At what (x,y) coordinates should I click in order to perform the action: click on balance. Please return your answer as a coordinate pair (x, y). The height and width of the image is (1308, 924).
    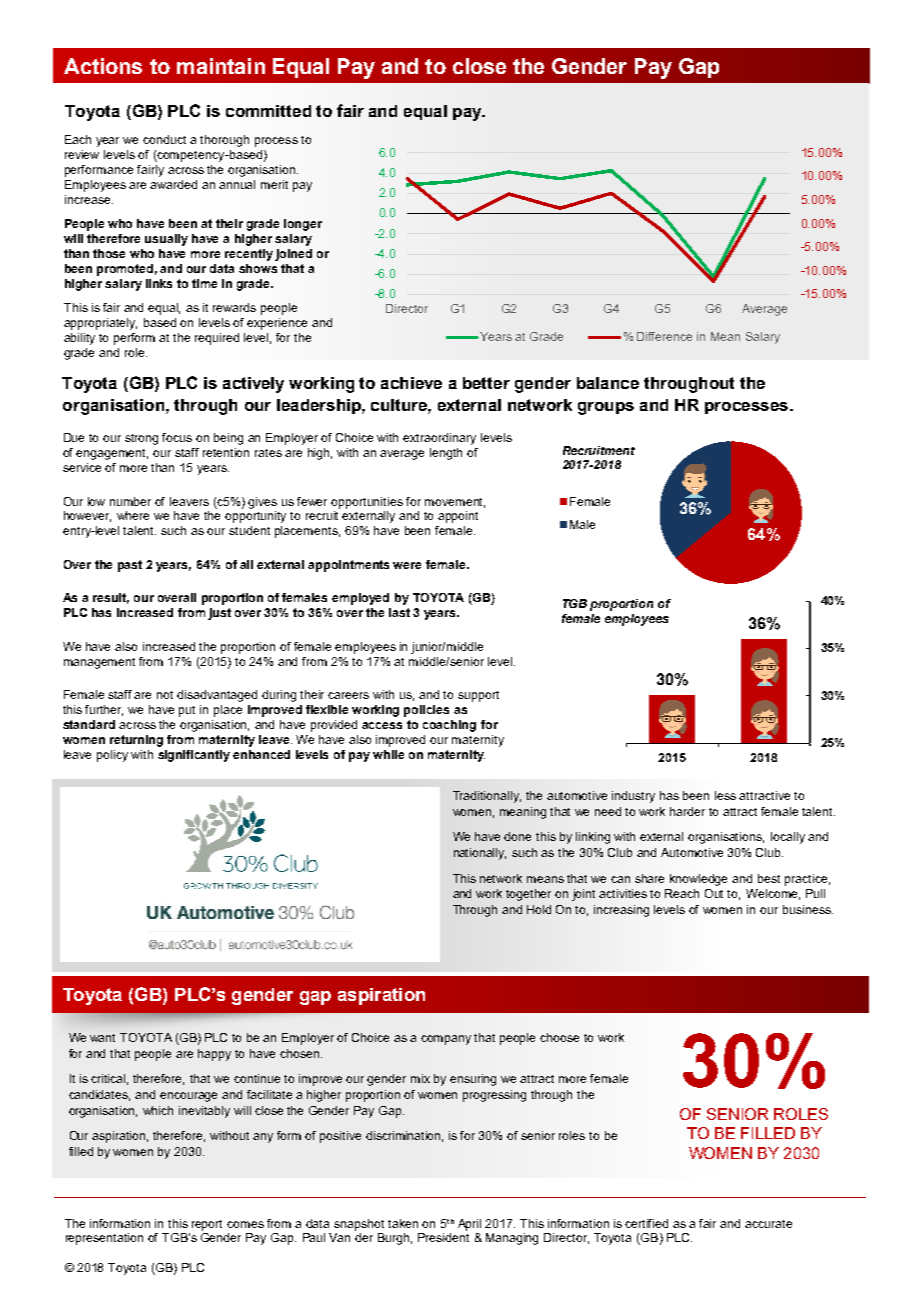
    Looking at the image, I should click on (608, 383).
